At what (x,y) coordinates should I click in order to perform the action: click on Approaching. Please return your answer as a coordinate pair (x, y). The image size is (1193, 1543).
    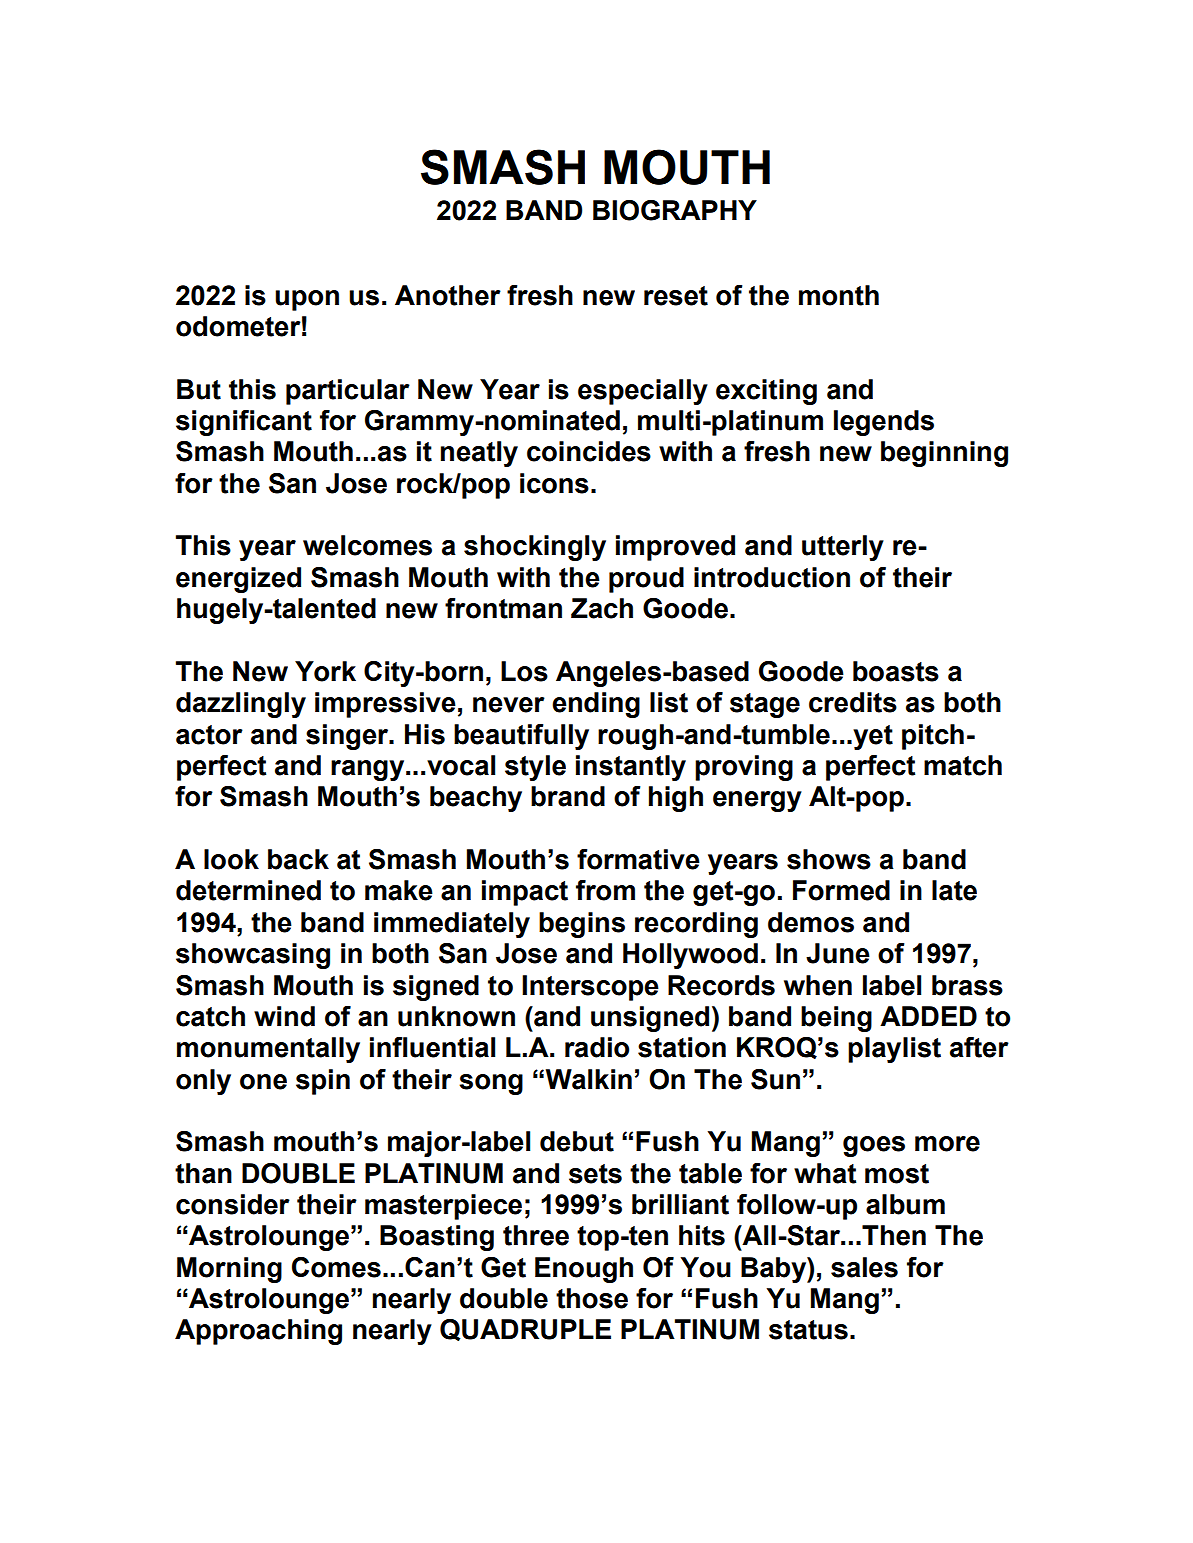
    Looking at the image, I should click on (258, 1332).
